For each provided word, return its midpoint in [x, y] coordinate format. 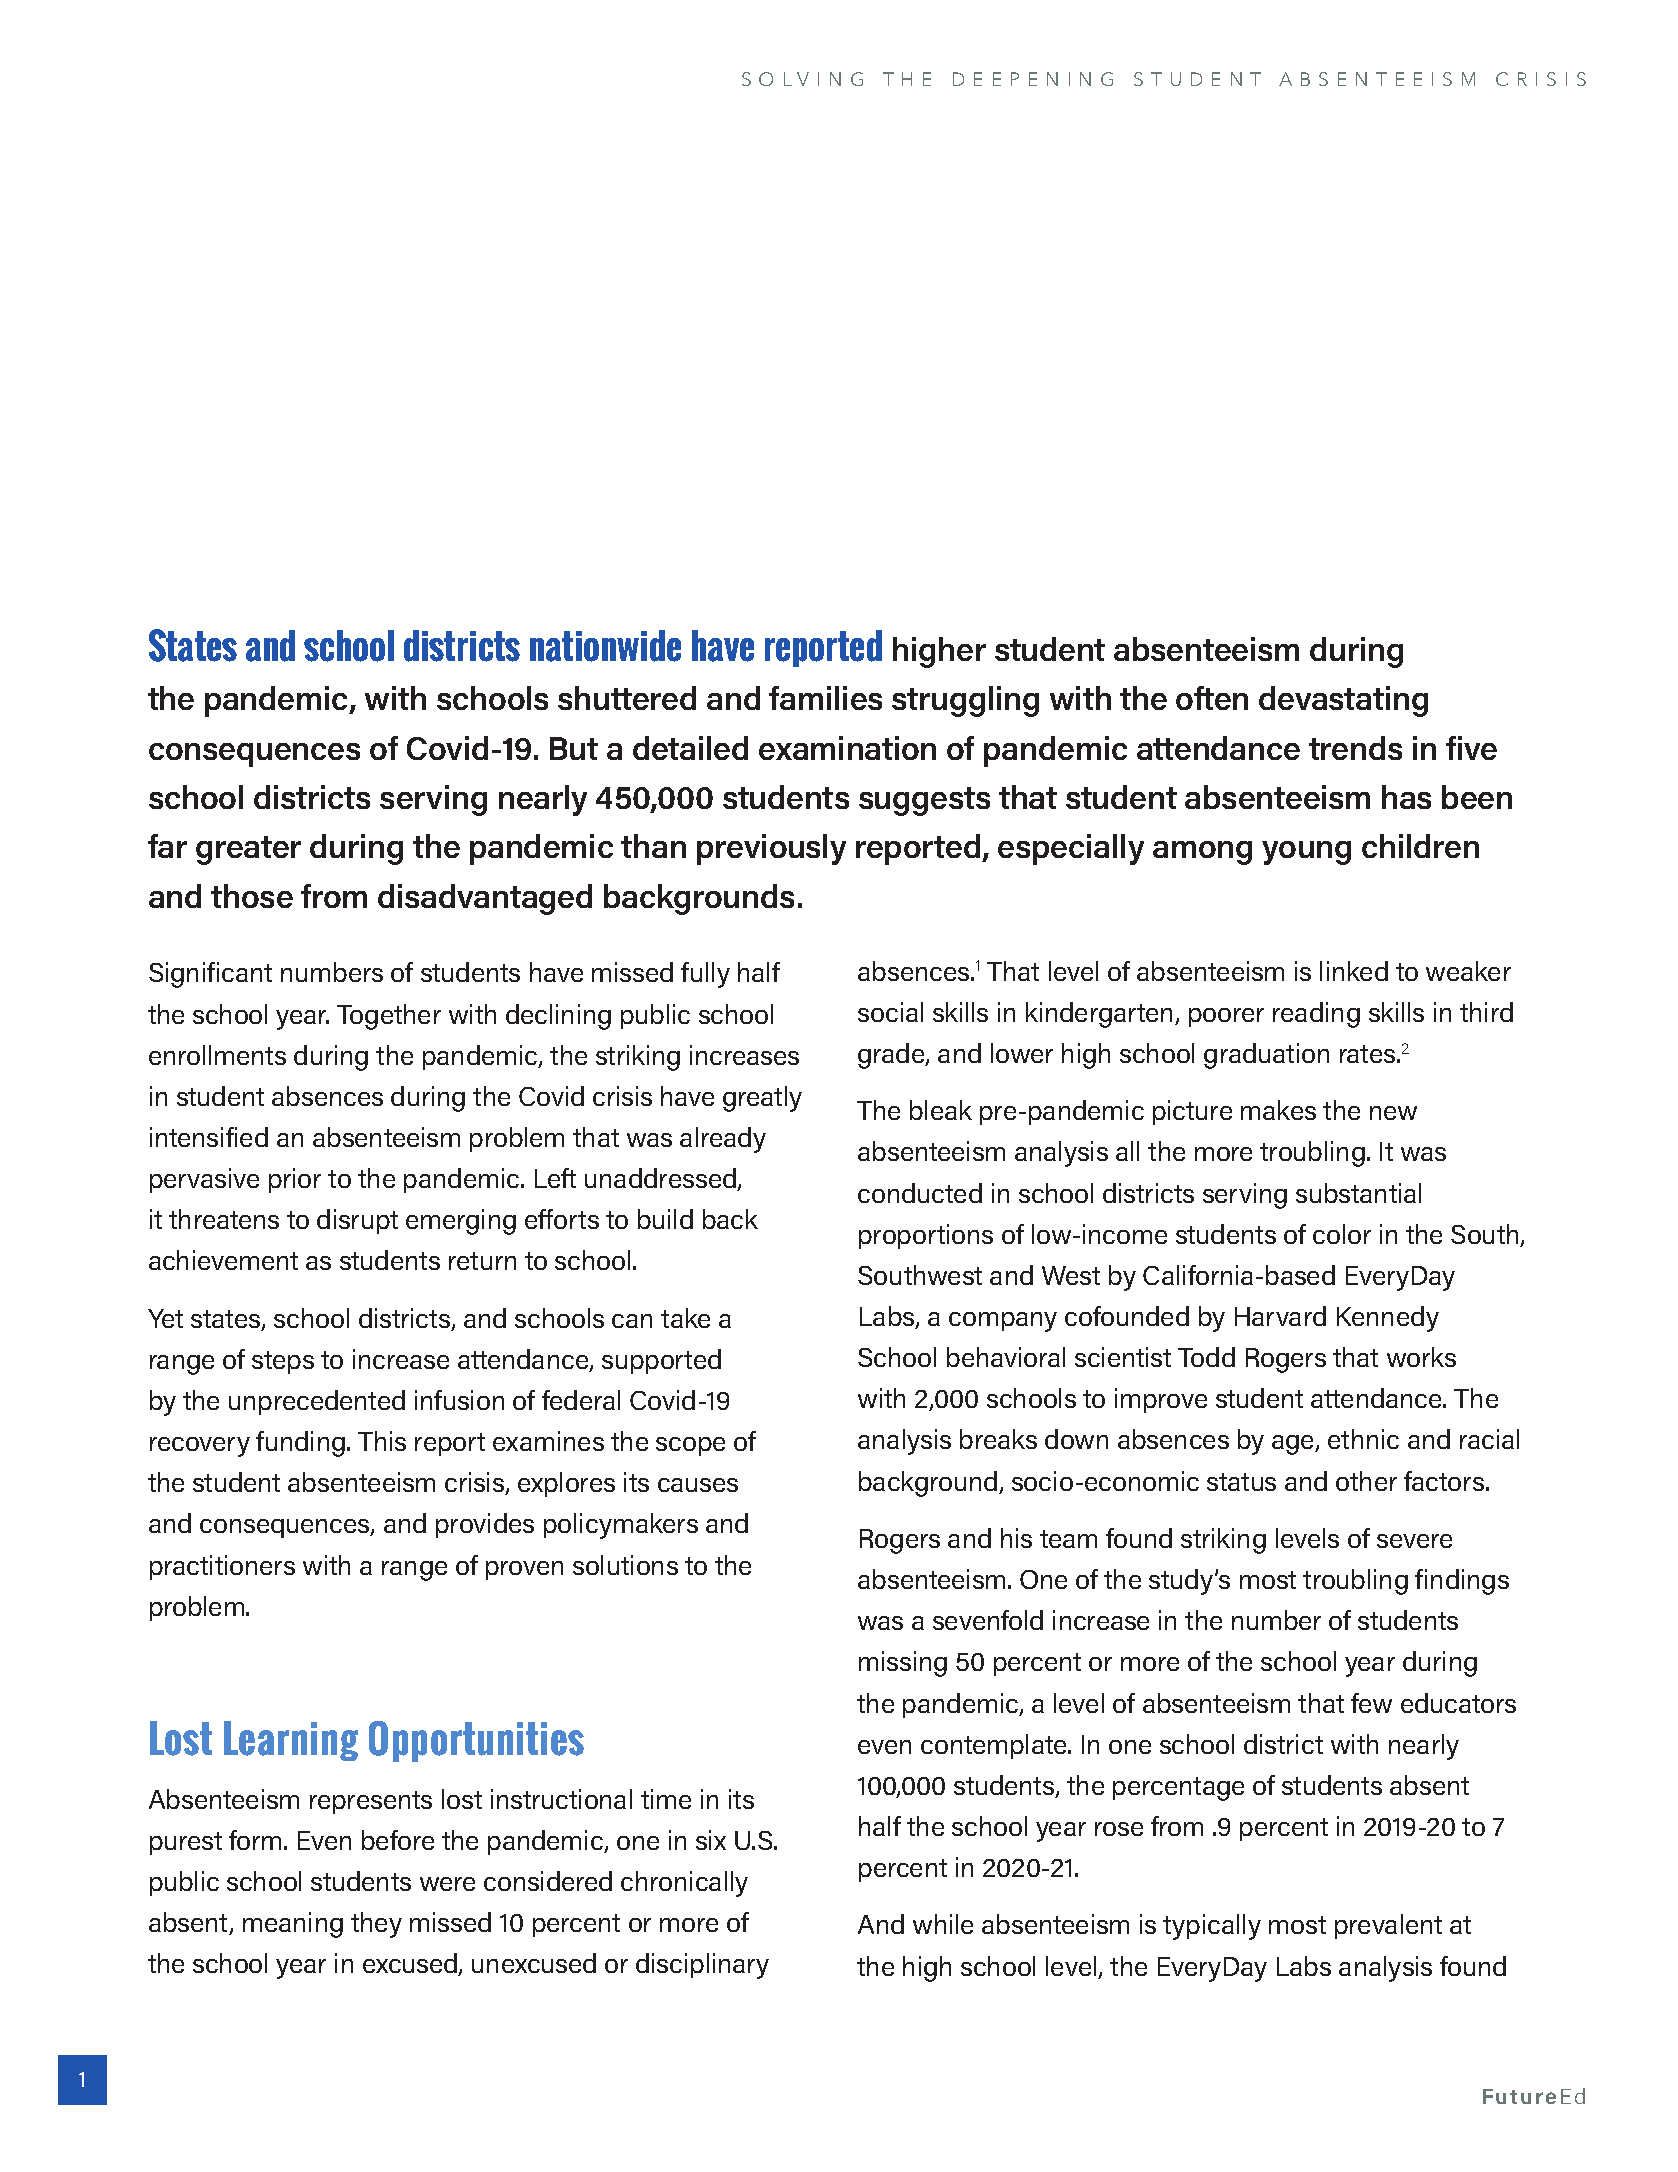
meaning [293, 1925]
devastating [1343, 701]
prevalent [1388, 1926]
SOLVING [802, 79]
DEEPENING [1033, 79]
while [943, 1924]
